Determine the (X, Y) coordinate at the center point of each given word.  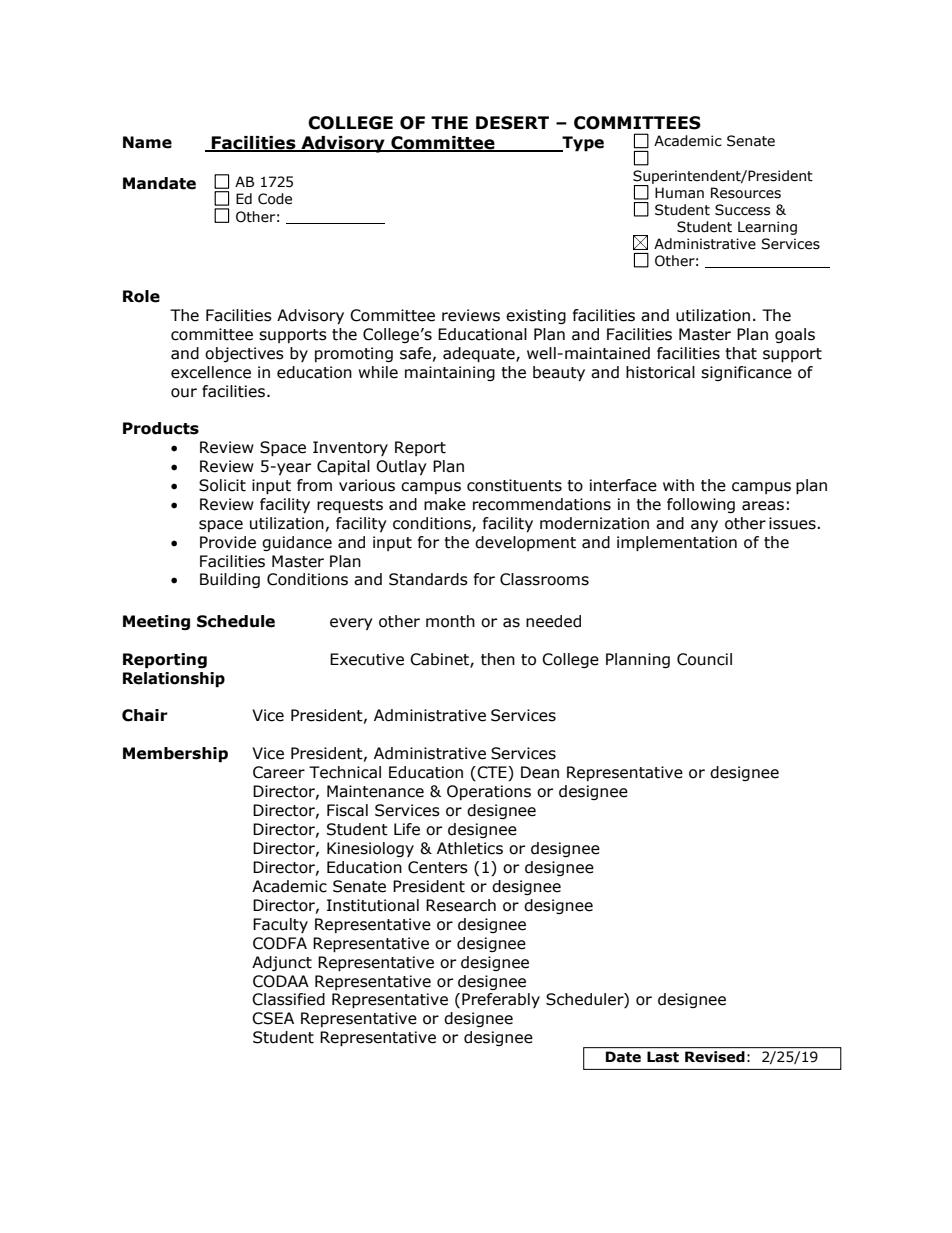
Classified (288, 999)
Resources (746, 193)
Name (147, 142)
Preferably (501, 1000)
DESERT (512, 123)
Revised (715, 1057)
